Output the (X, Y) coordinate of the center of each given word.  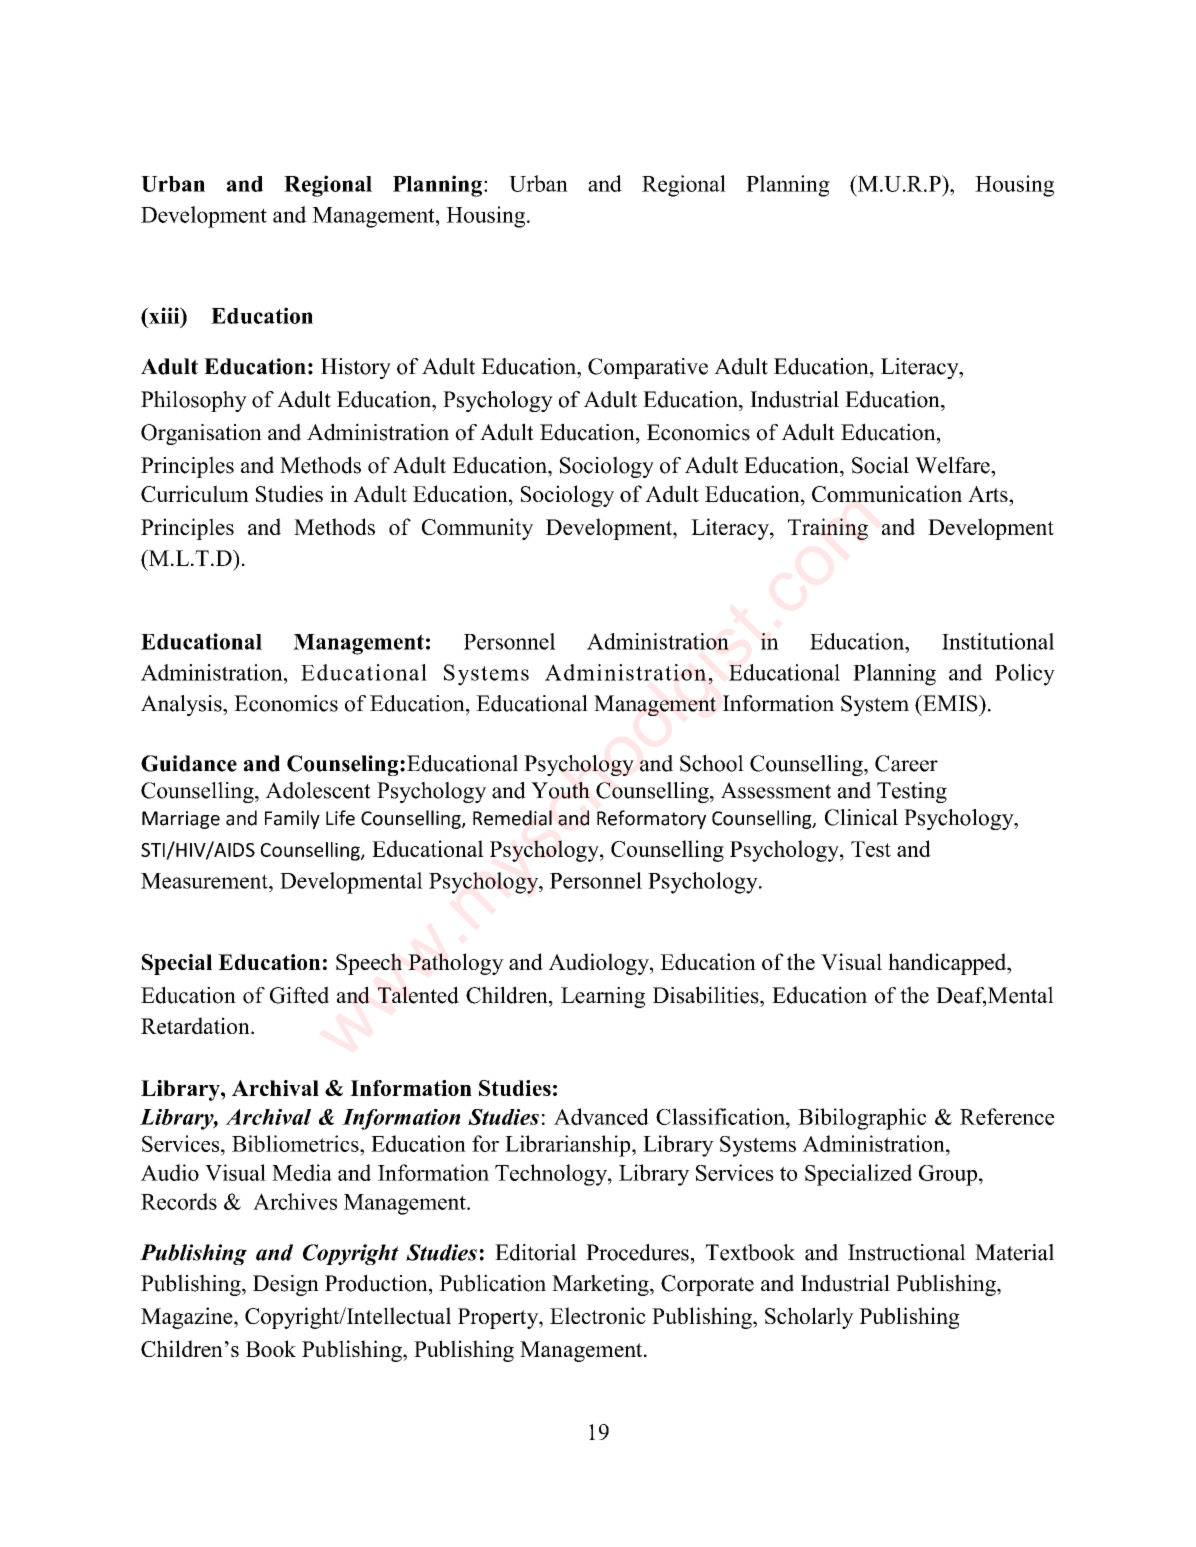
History (356, 368)
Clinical (861, 817)
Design (286, 1285)
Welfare (953, 465)
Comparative (648, 368)
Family (292, 819)
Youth (560, 790)
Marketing (601, 1285)
